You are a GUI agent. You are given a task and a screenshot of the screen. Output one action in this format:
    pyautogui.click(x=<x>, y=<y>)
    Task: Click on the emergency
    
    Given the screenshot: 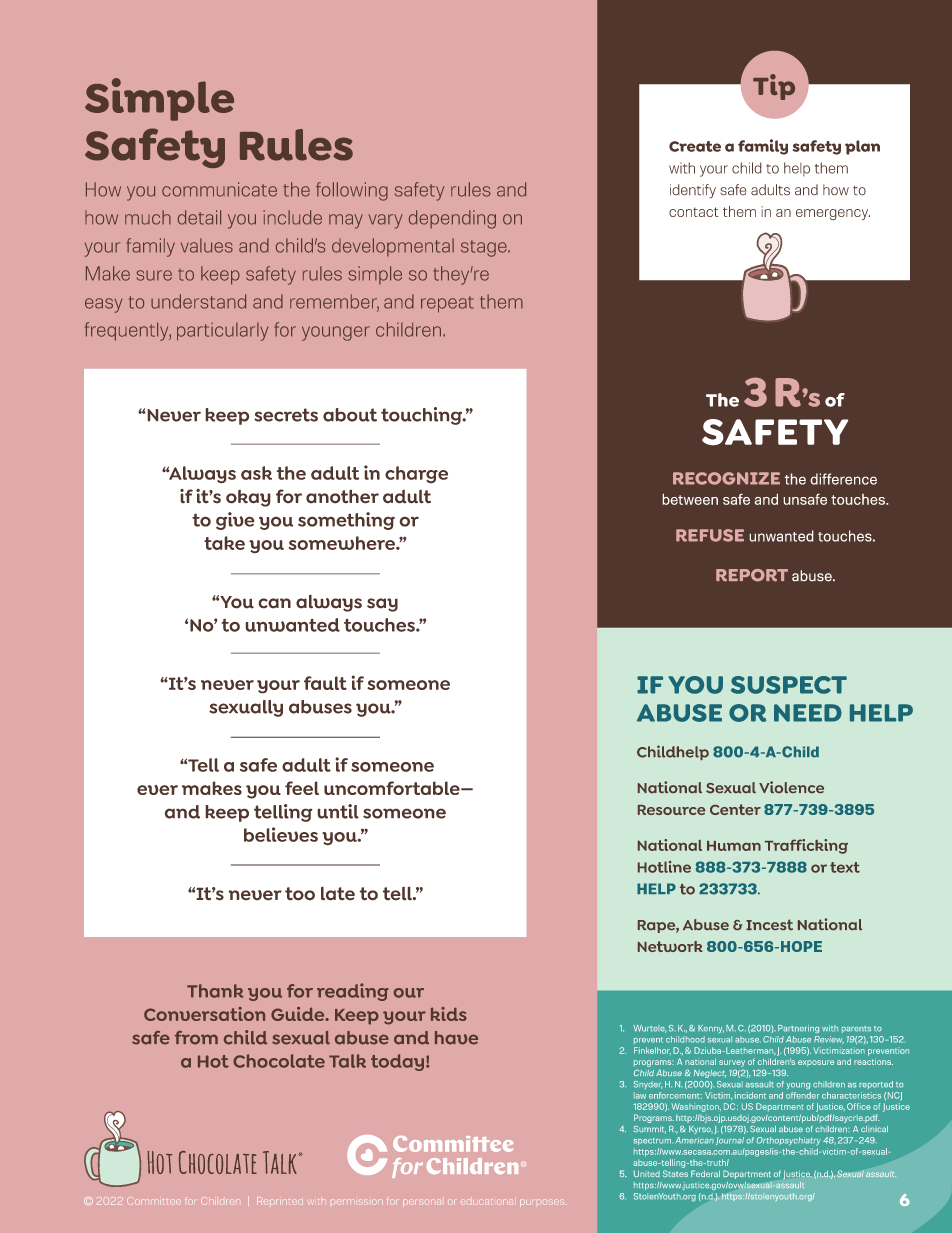 What is the action you would take?
    pyautogui.click(x=833, y=215)
